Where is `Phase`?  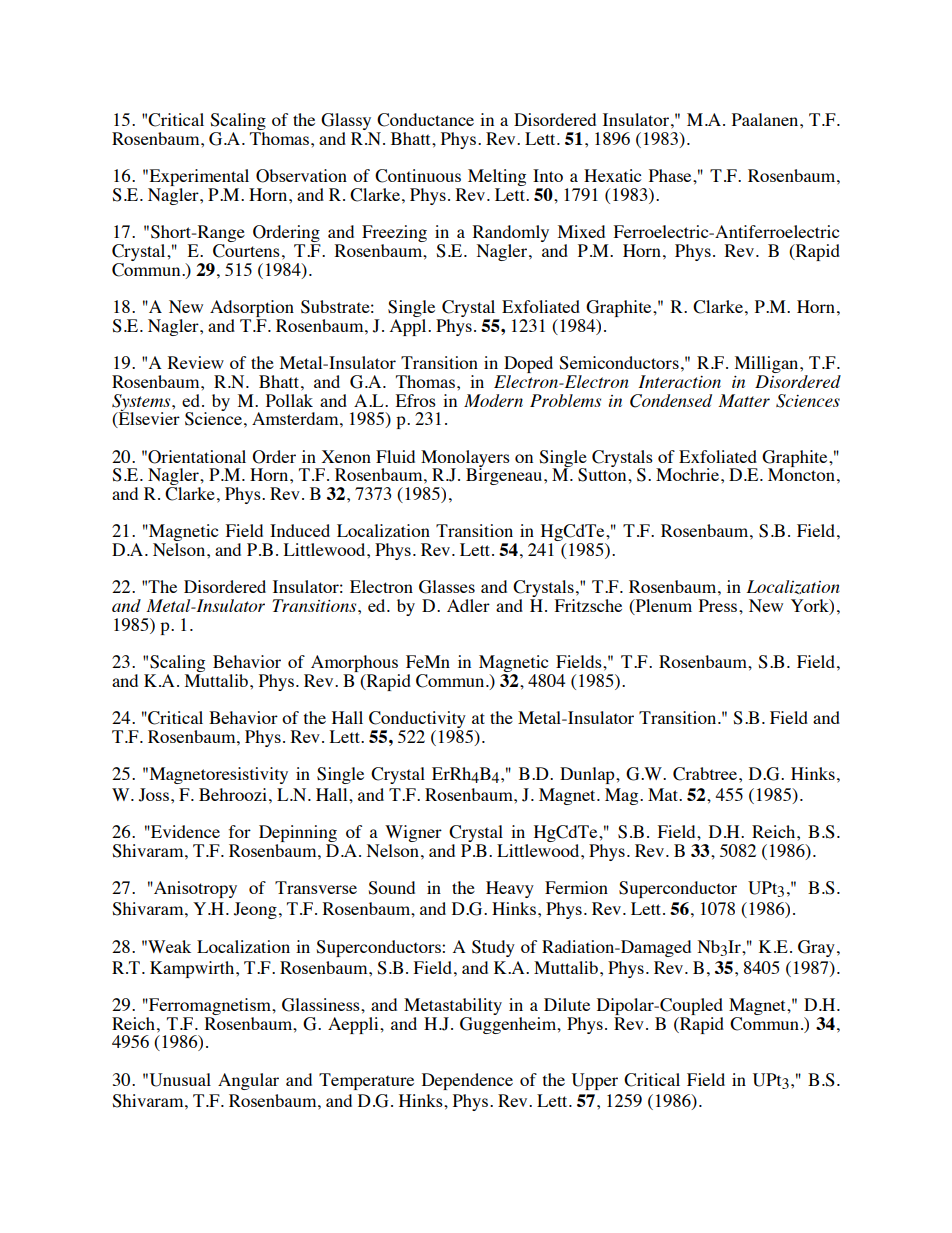
Phase is located at coordinates (671, 175).
